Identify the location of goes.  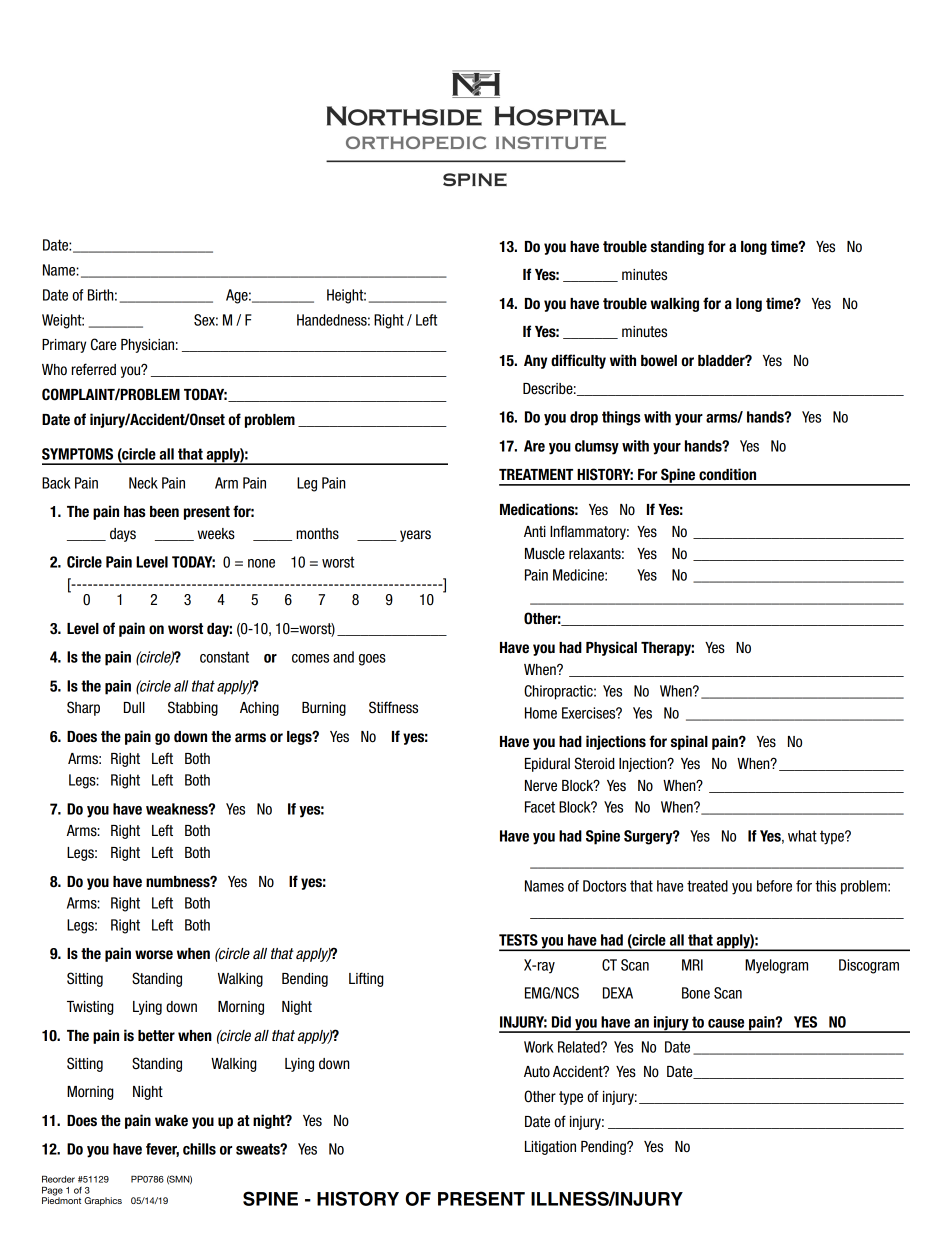
(372, 660).
